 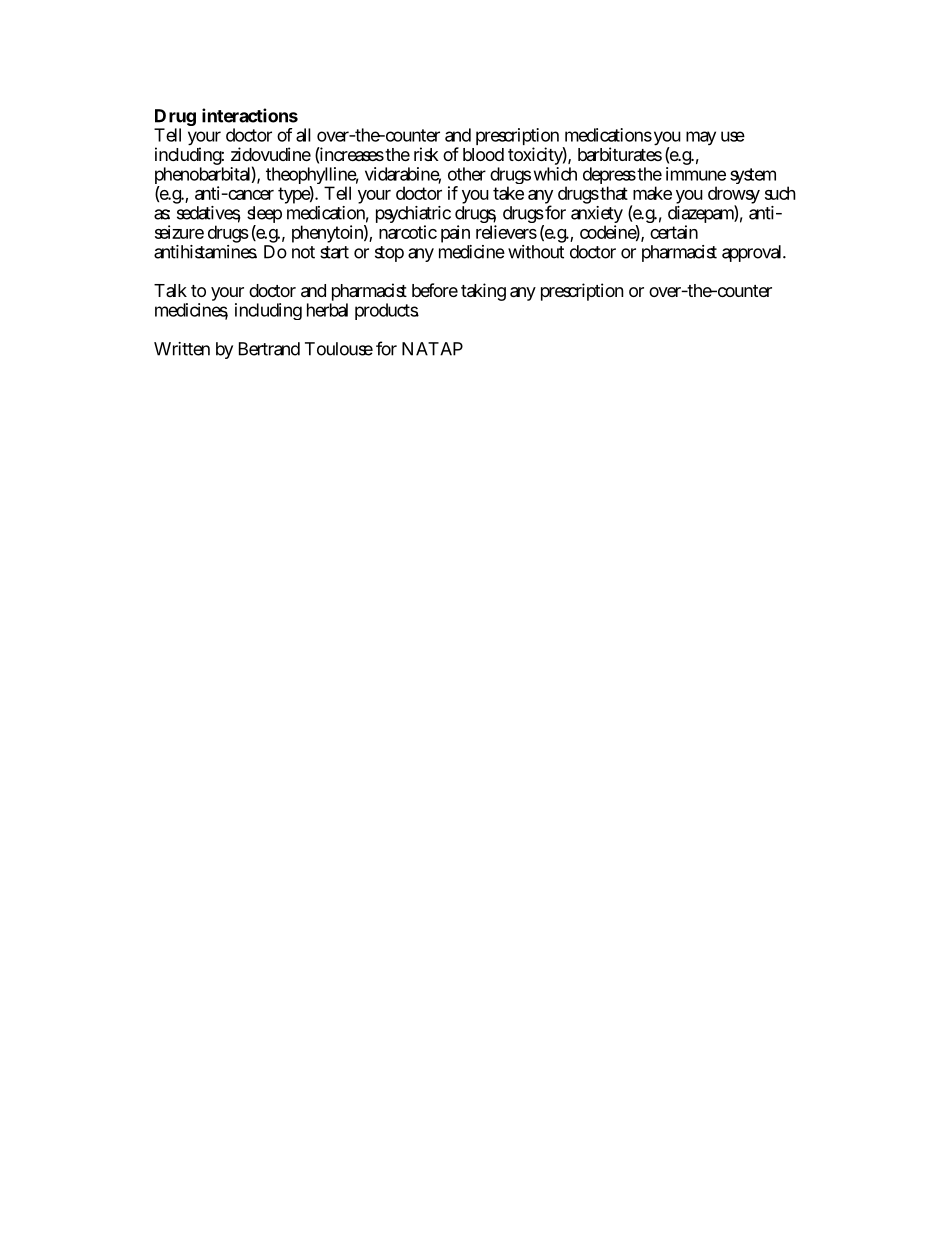 What do you see at coordinates (312, 177) in the document?
I see `theophylline` at bounding box center [312, 177].
